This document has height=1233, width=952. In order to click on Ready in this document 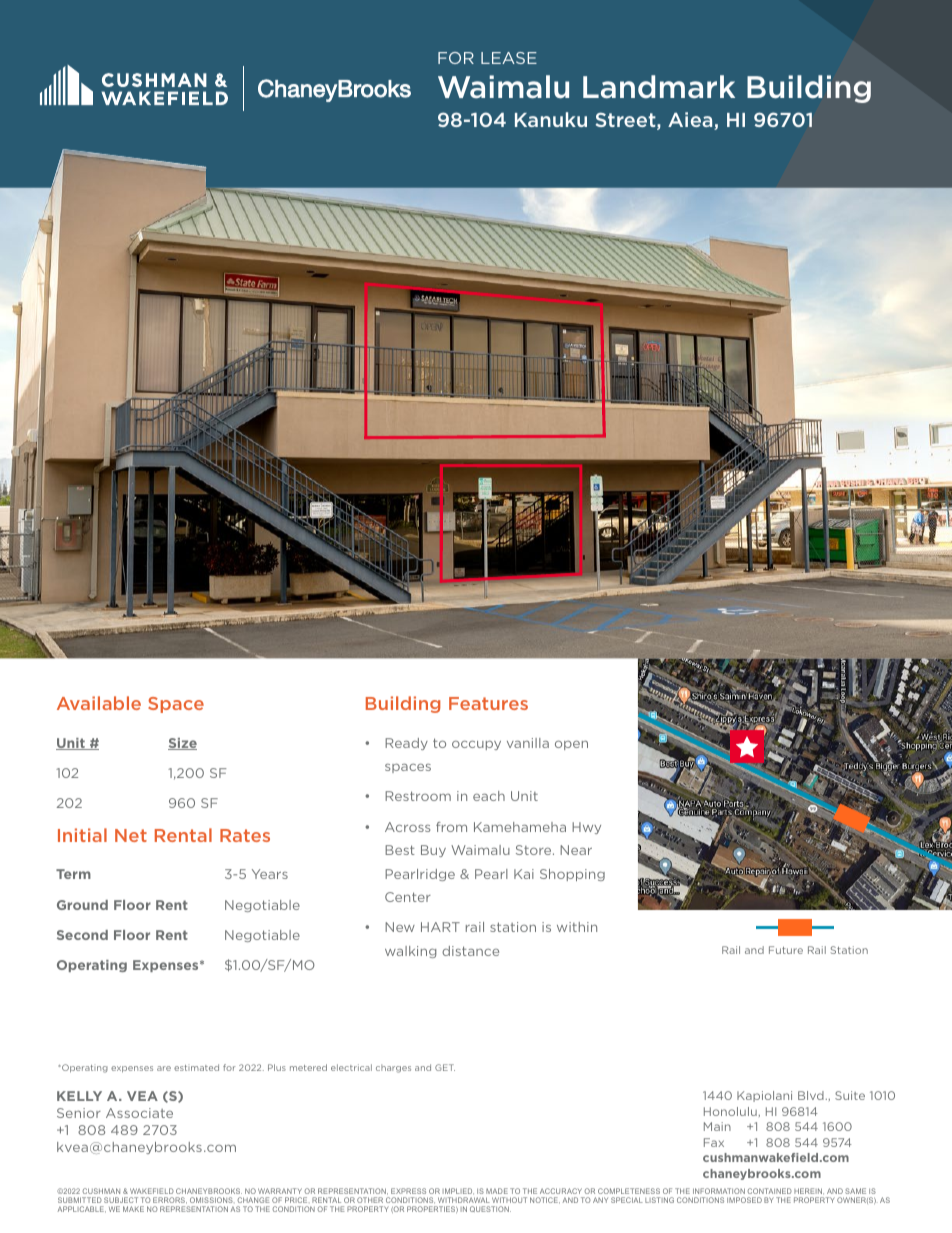, I will do `click(406, 744)`.
